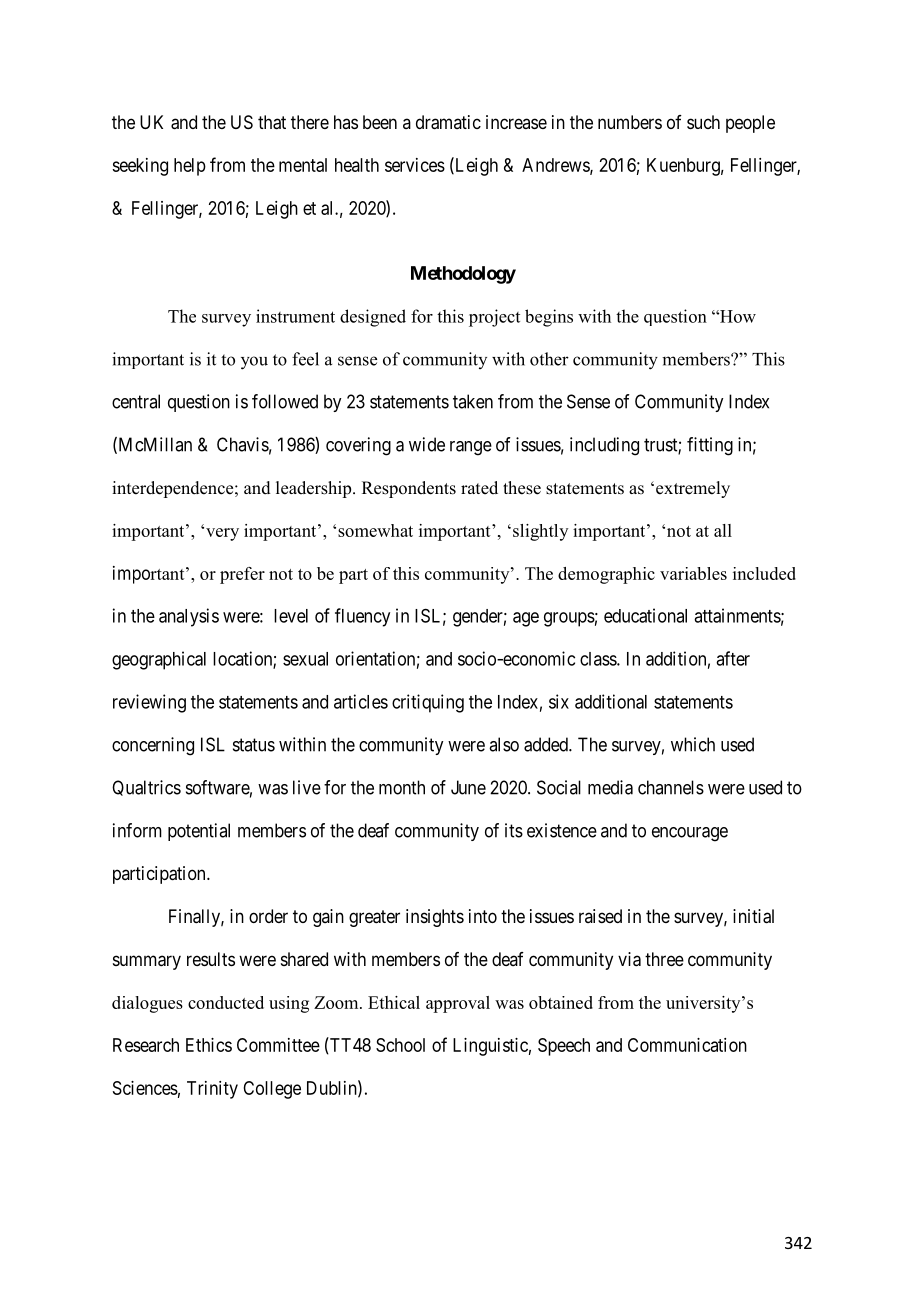 This page has height=1309, width=924. Describe the element at coordinates (693, 744) in the page. I see `which` at that location.
